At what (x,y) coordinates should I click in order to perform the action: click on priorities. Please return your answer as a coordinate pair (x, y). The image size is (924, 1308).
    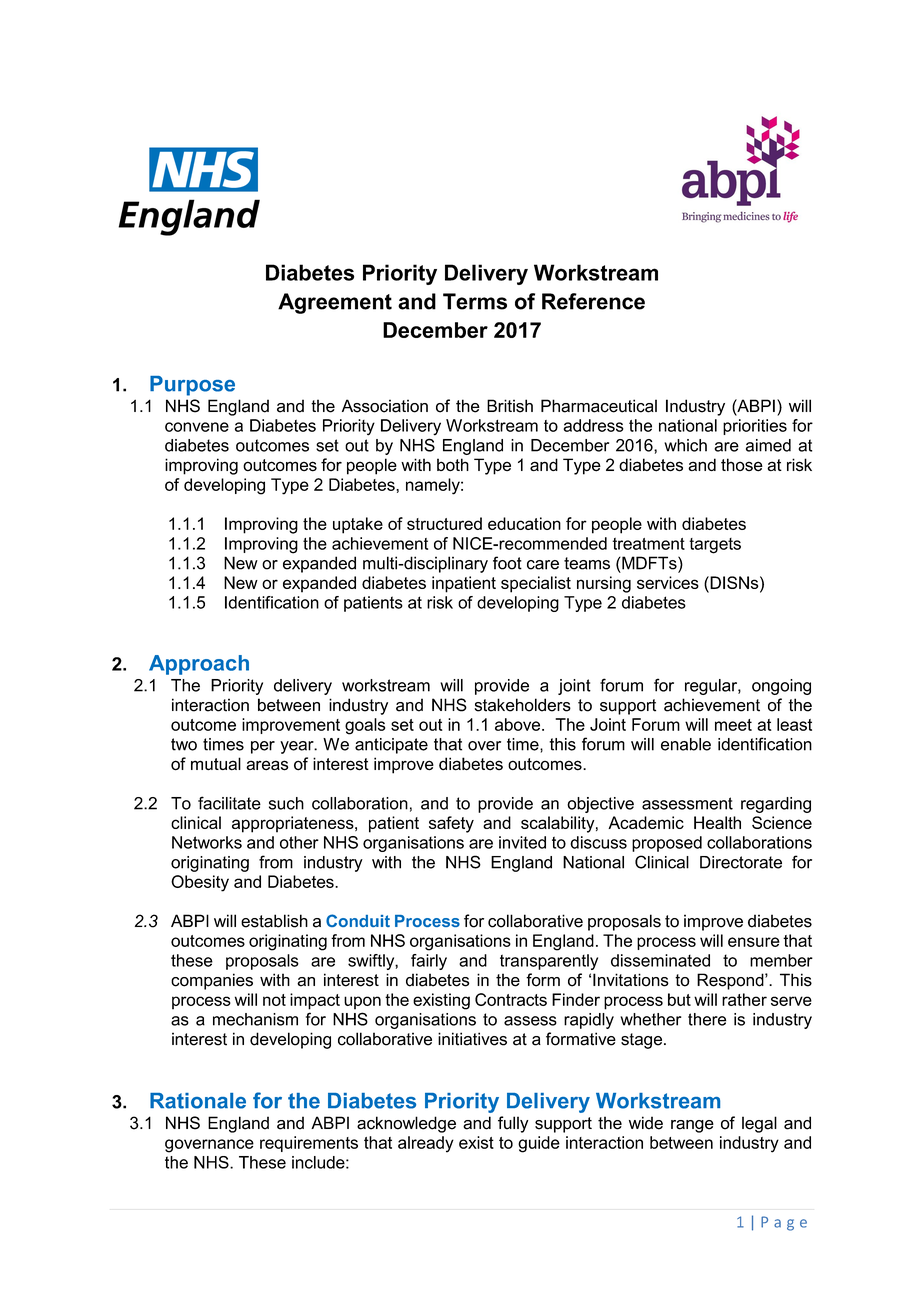
    Looking at the image, I should click on (755, 427).
